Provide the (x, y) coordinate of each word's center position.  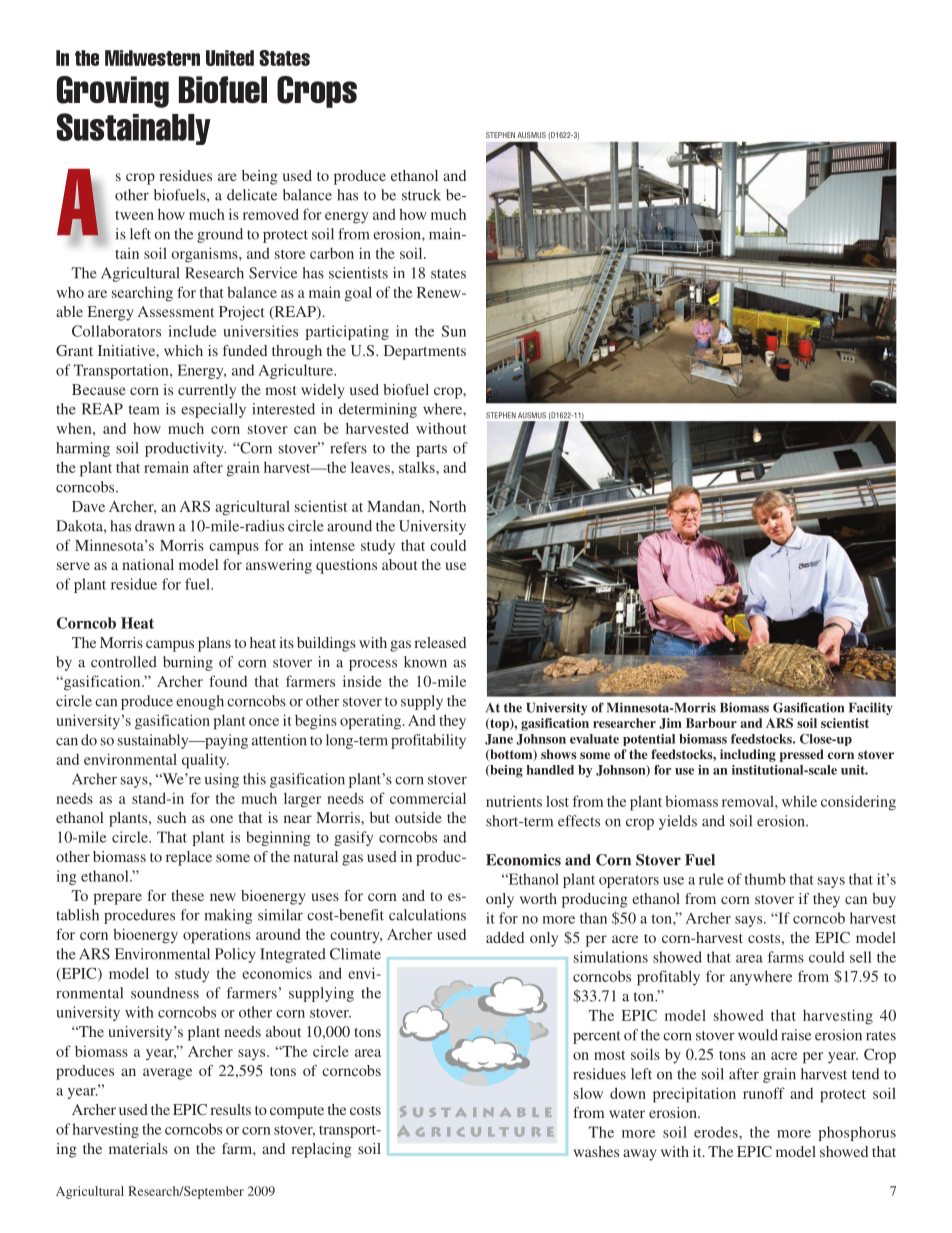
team (144, 410)
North (447, 506)
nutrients (514, 801)
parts (431, 450)
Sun (454, 331)
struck (421, 195)
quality (205, 761)
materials (138, 1148)
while (799, 801)
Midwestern (152, 58)
